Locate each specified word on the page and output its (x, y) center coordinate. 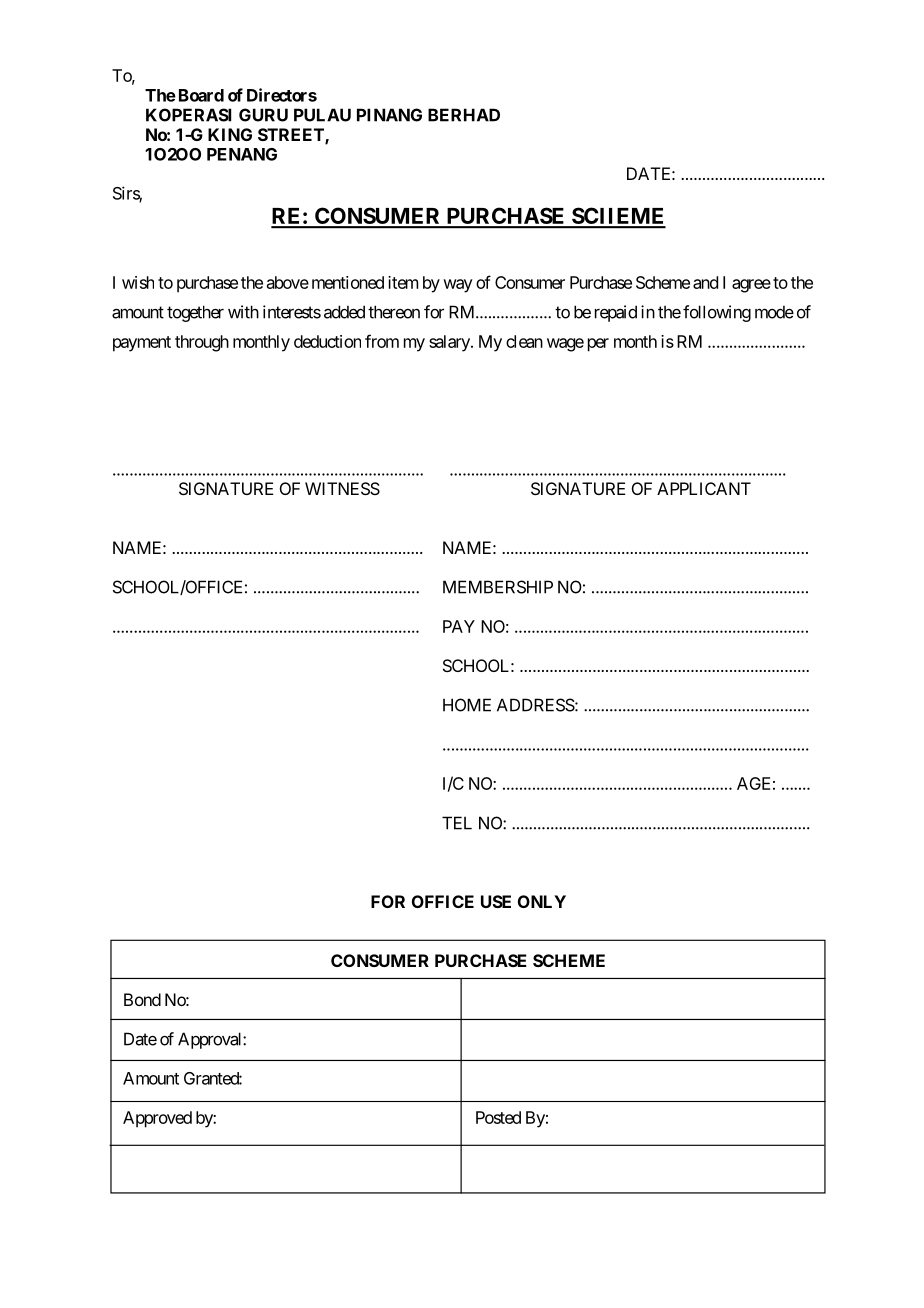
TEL (457, 823)
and (705, 282)
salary (450, 343)
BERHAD (464, 115)
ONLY (542, 901)
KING (230, 134)
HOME (467, 705)
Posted (498, 1117)
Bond (142, 999)
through (202, 343)
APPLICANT (704, 488)
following (717, 313)
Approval (211, 1040)
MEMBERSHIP (498, 587)
